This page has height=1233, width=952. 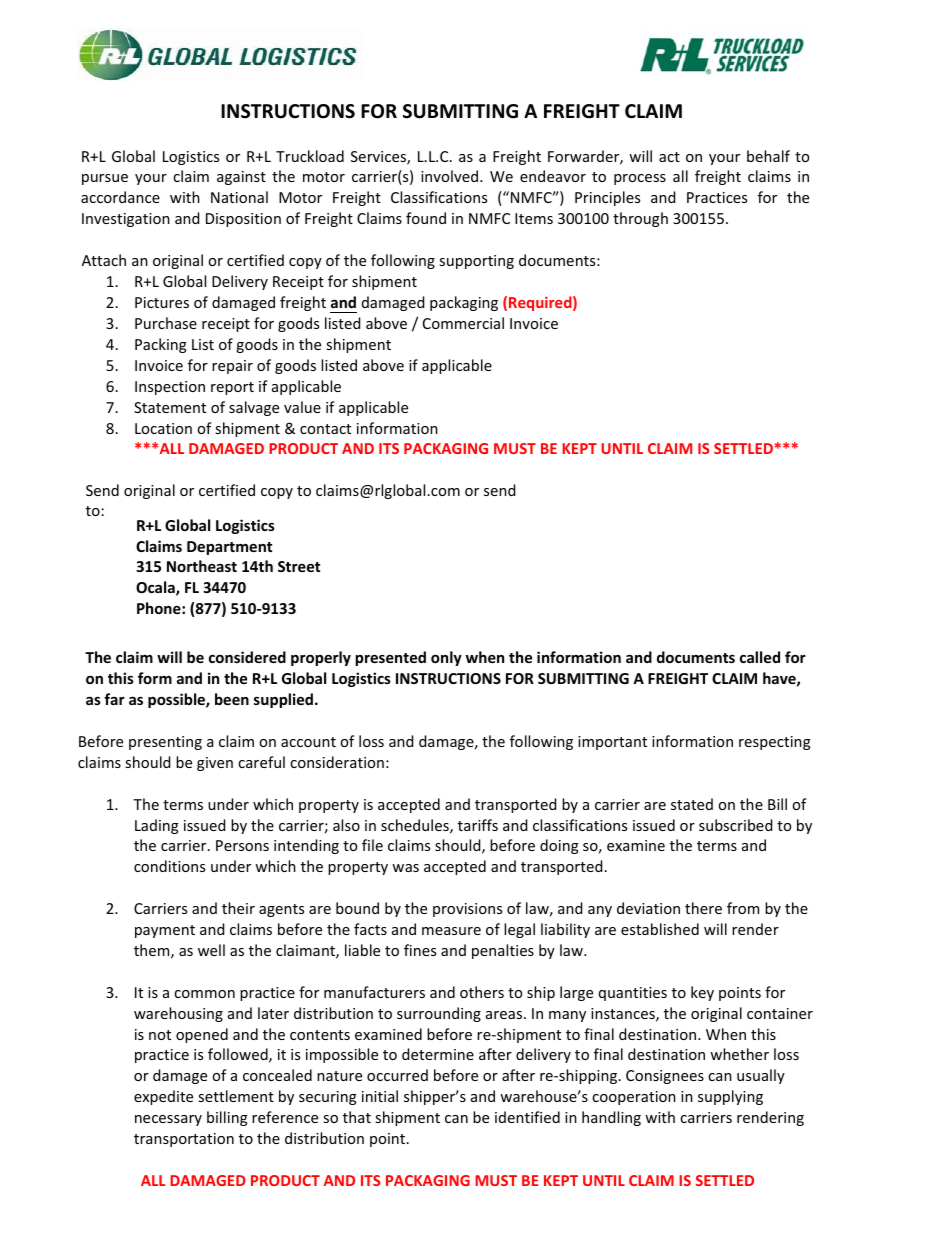 I want to click on Department, so click(x=229, y=548).
